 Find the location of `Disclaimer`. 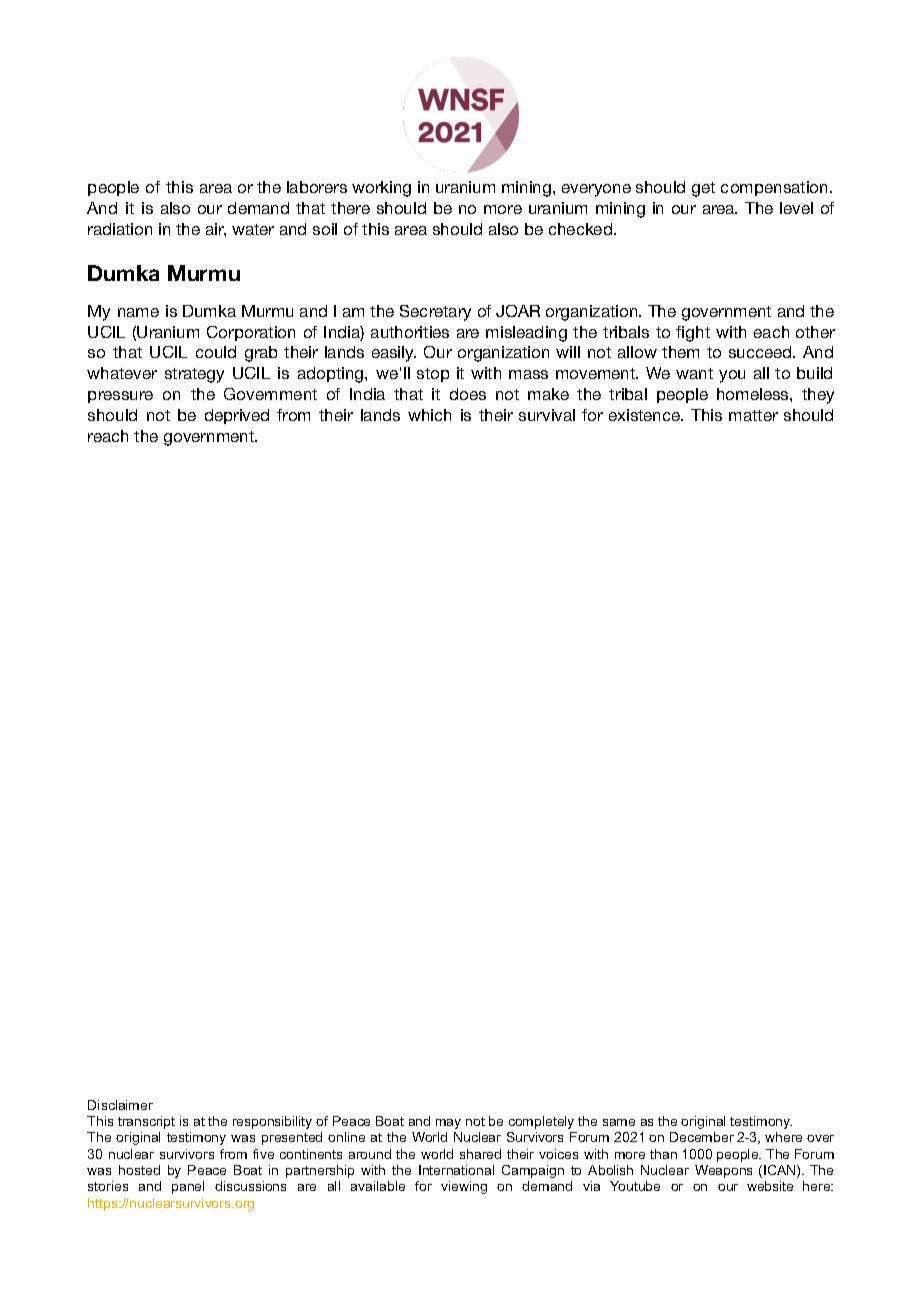

Disclaimer is located at coordinates (120, 1105).
